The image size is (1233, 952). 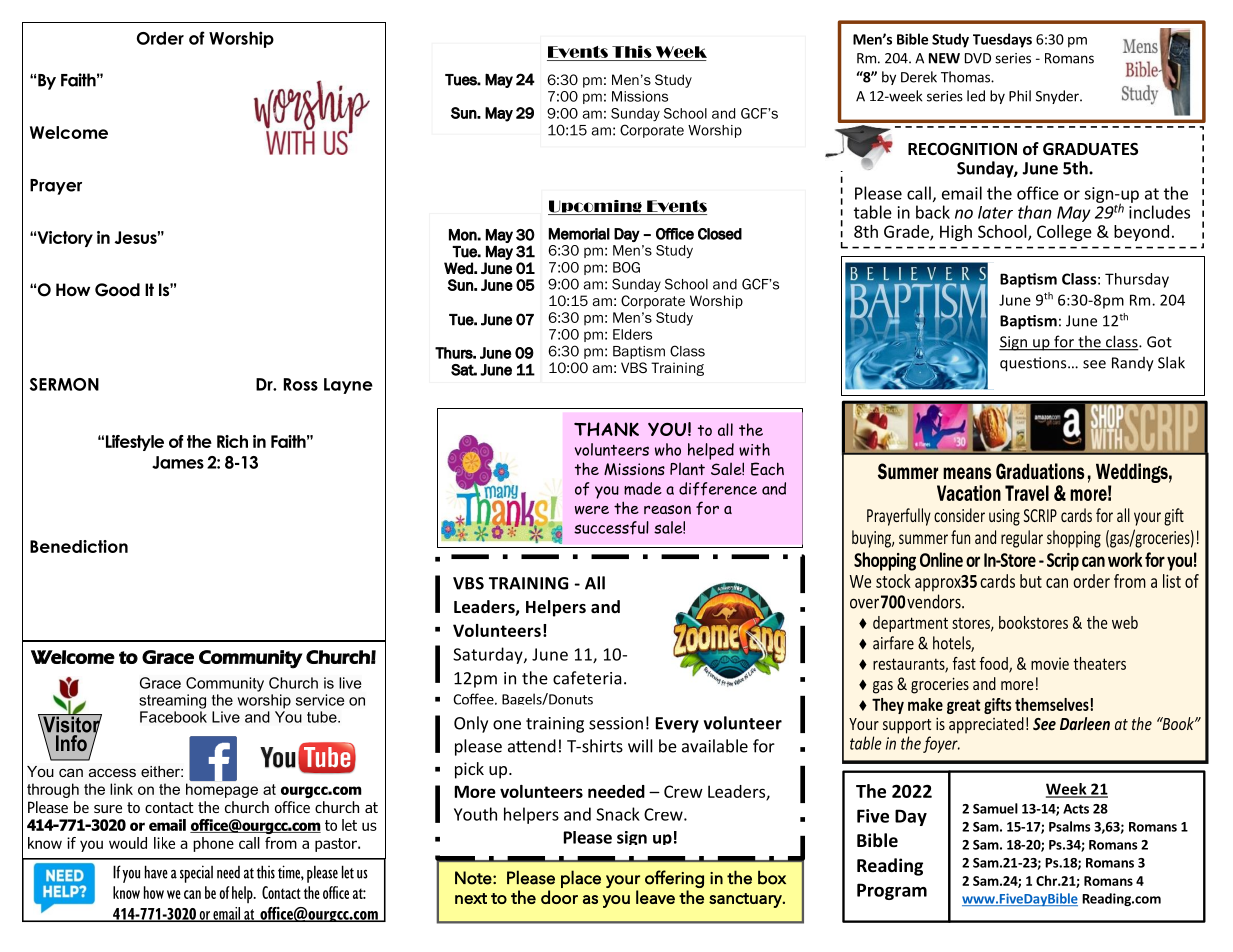 I want to click on place, so click(x=581, y=879).
